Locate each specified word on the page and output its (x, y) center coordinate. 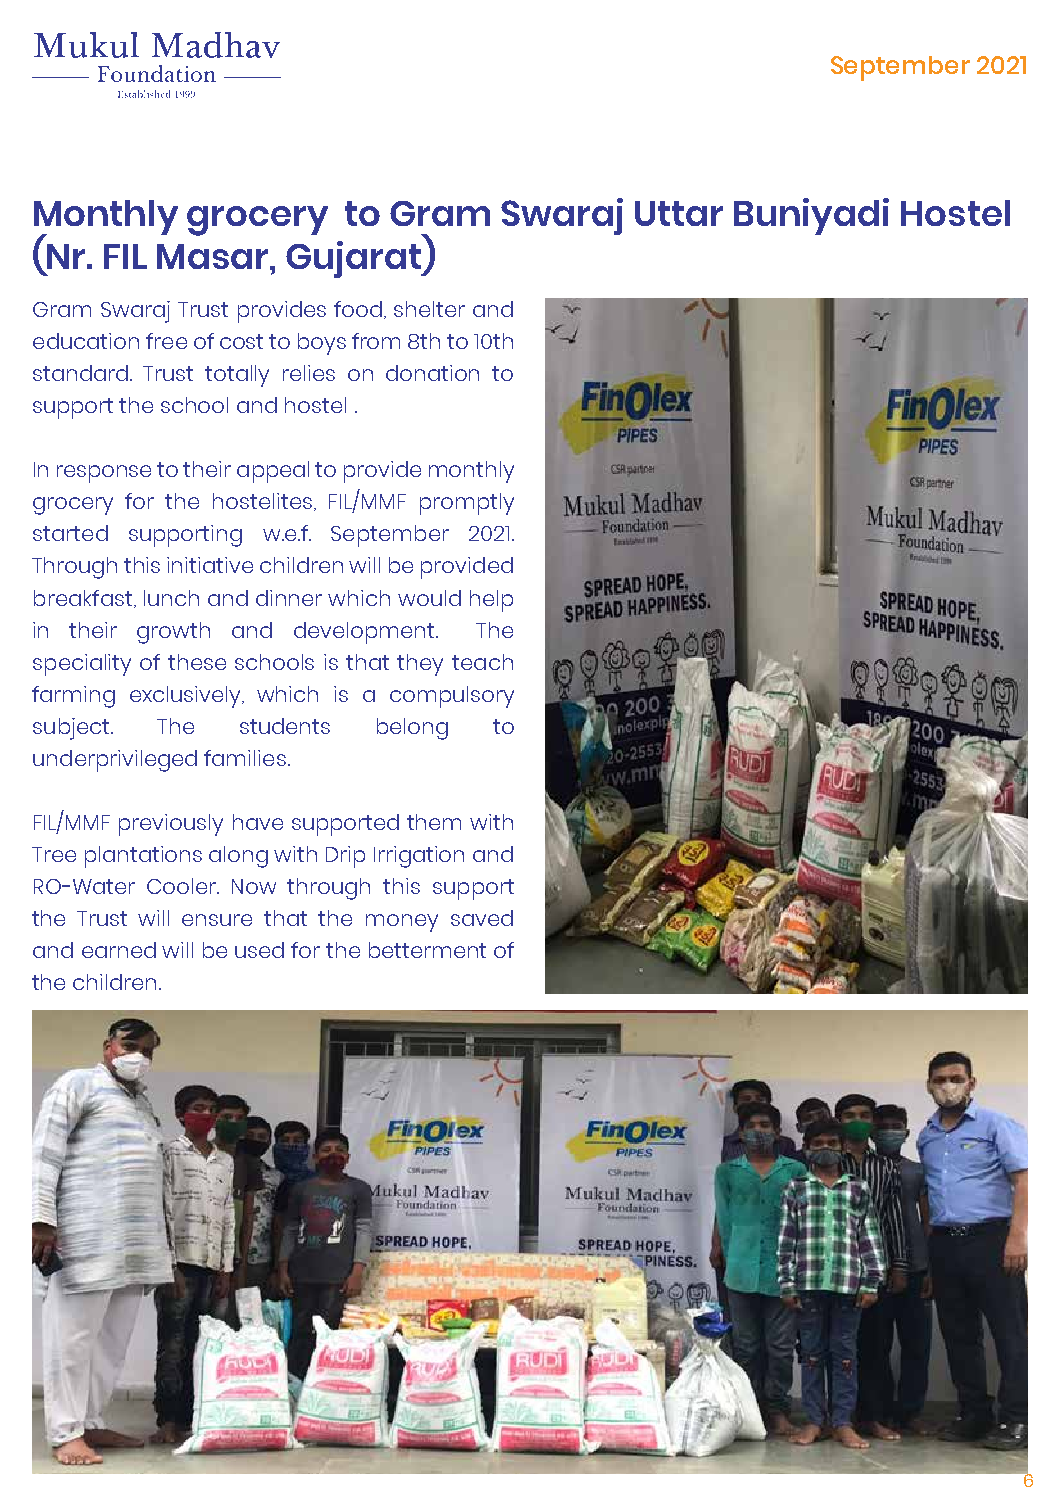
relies (309, 373)
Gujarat (354, 259)
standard (82, 373)
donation (432, 373)
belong (412, 729)
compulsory (452, 697)
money (402, 923)
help (491, 601)
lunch (171, 598)
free (166, 341)
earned (119, 950)
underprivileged (115, 761)
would (429, 598)
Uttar (679, 213)
